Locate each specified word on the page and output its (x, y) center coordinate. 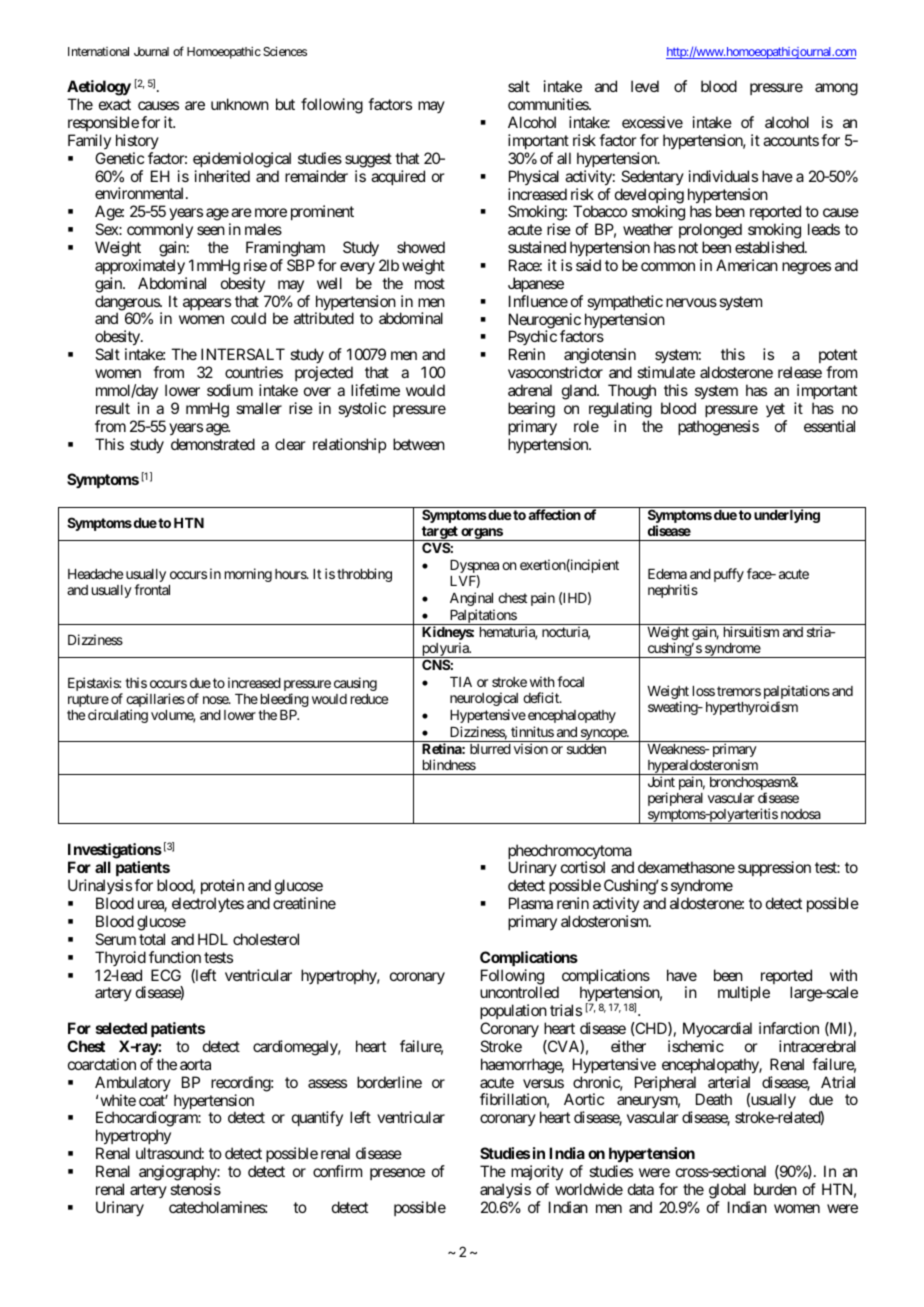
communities (549, 104)
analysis (505, 1191)
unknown (240, 104)
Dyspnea (474, 568)
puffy (729, 575)
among (836, 89)
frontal (152, 589)
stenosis (195, 1189)
